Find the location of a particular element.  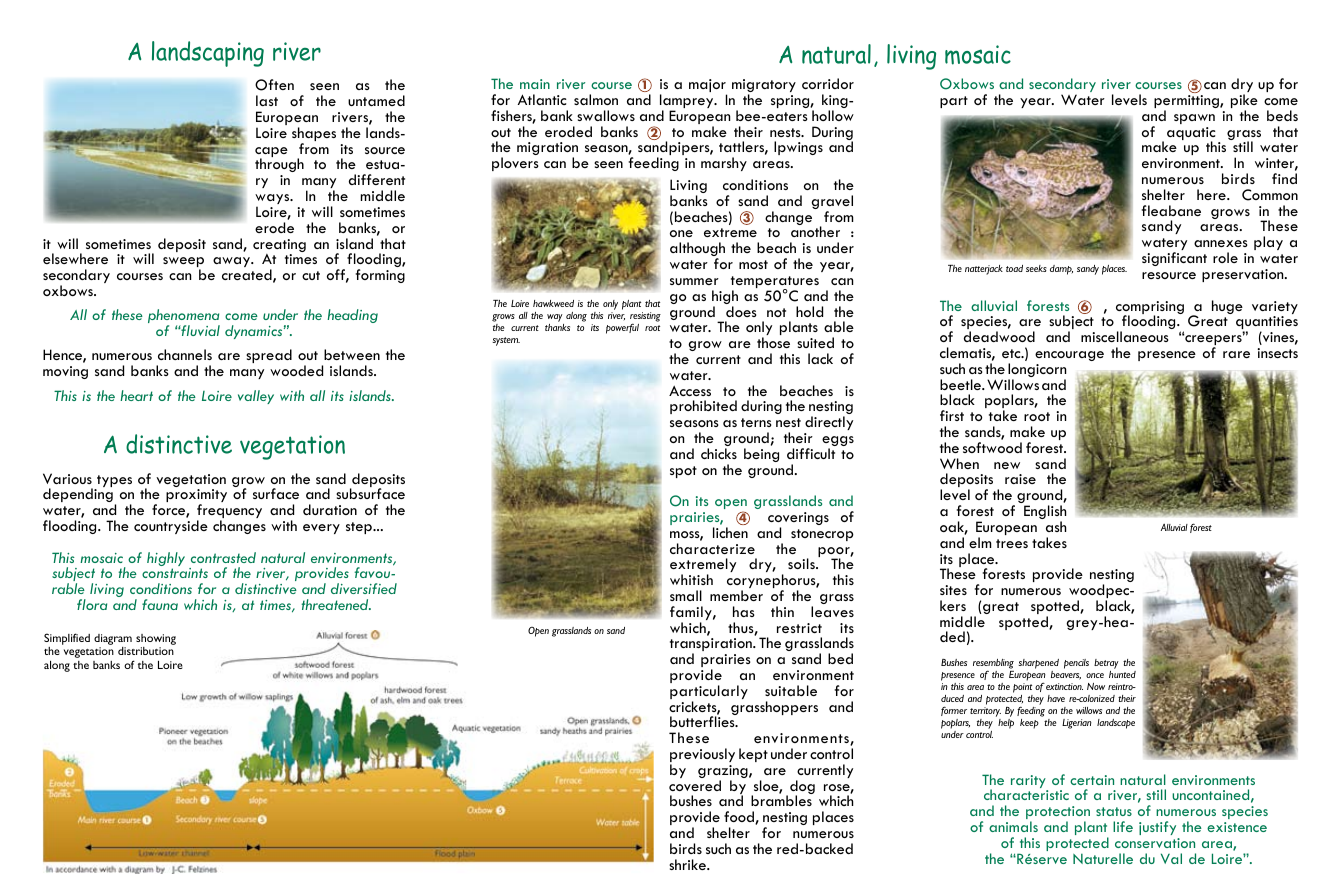

proximity is located at coordinates (196, 497).
